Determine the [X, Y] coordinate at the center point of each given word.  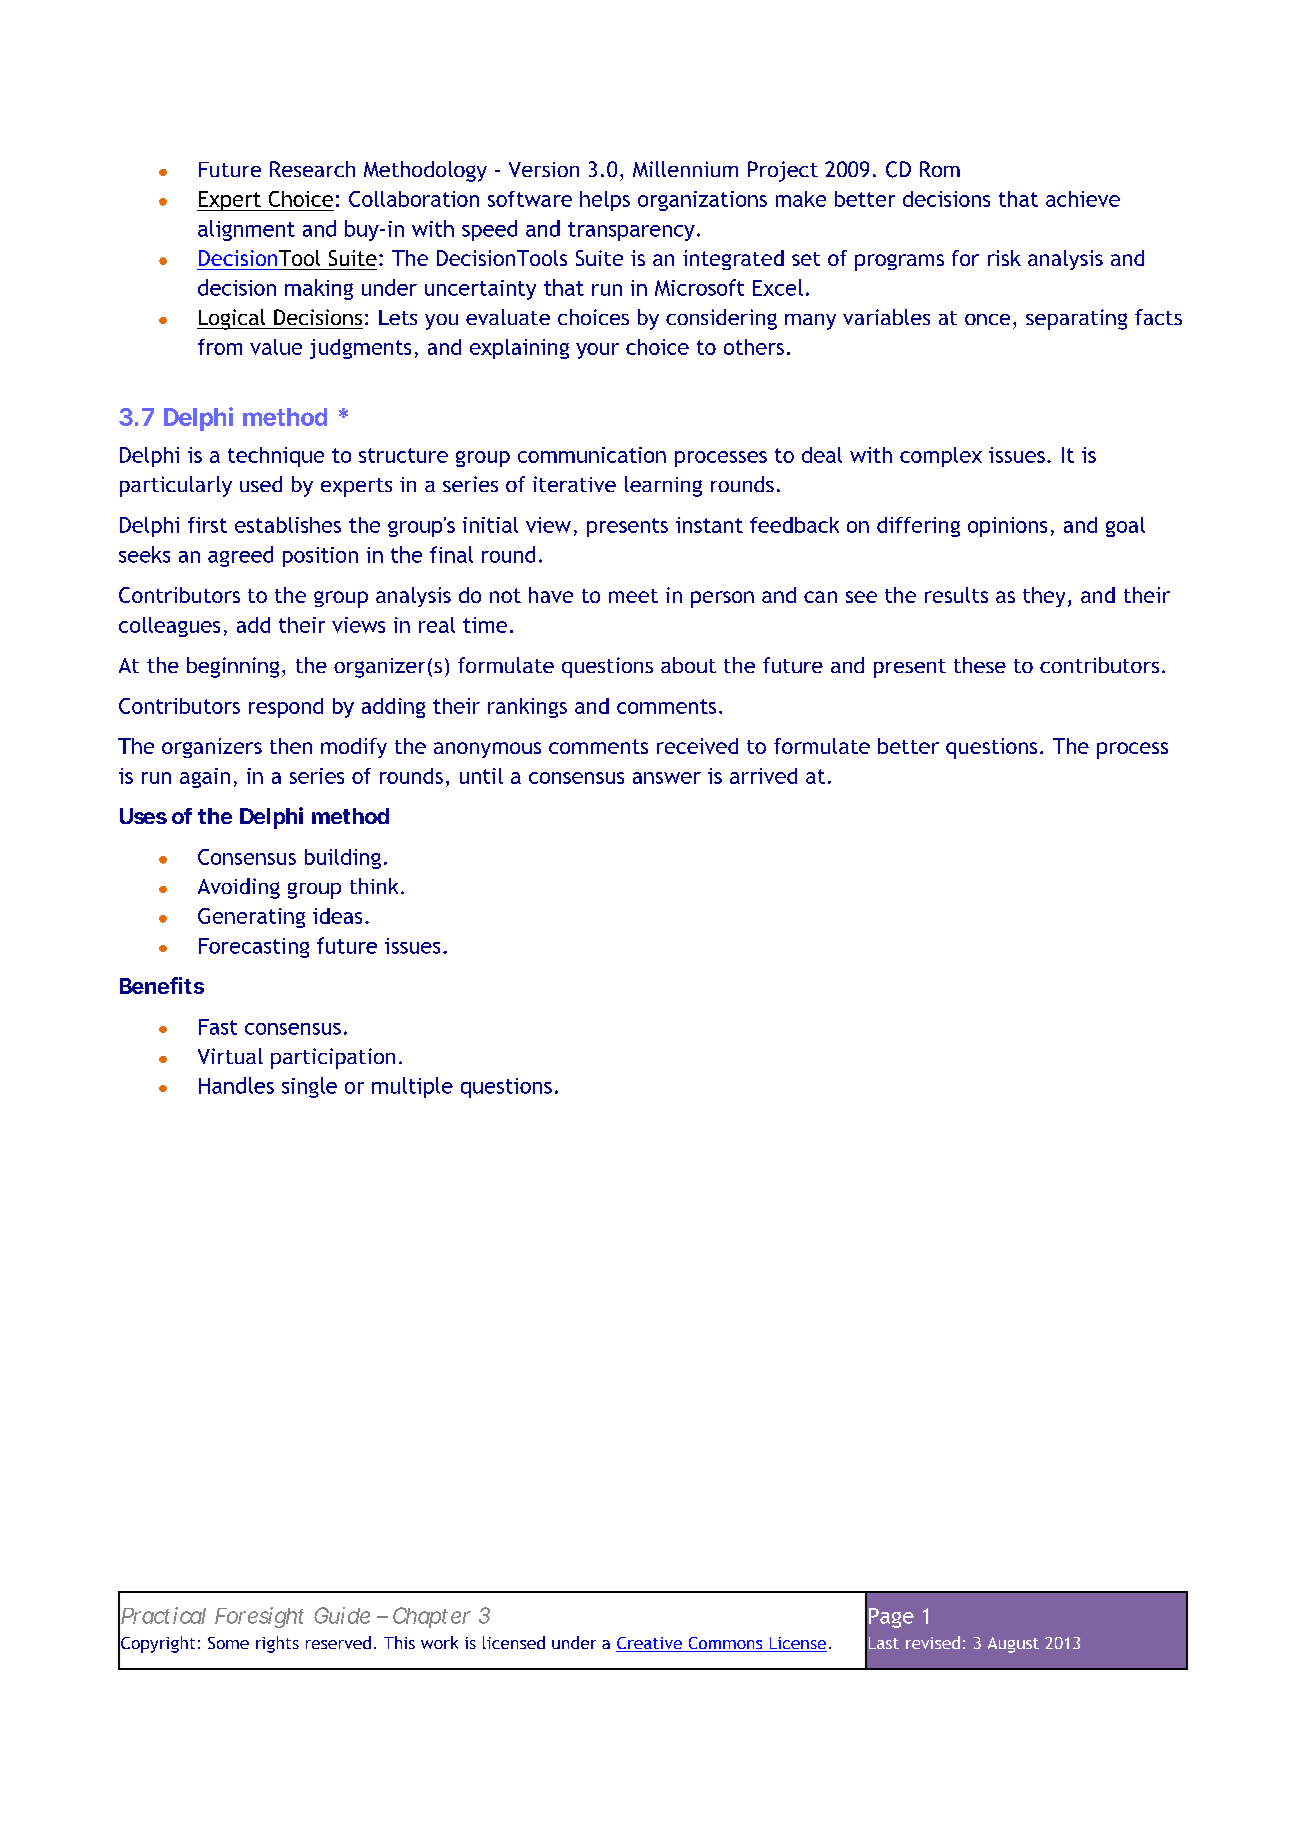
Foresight [259, 1617]
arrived [763, 776]
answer [667, 778]
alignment [246, 230]
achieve [1083, 199]
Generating [251, 918]
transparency [631, 231]
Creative [650, 1644]
